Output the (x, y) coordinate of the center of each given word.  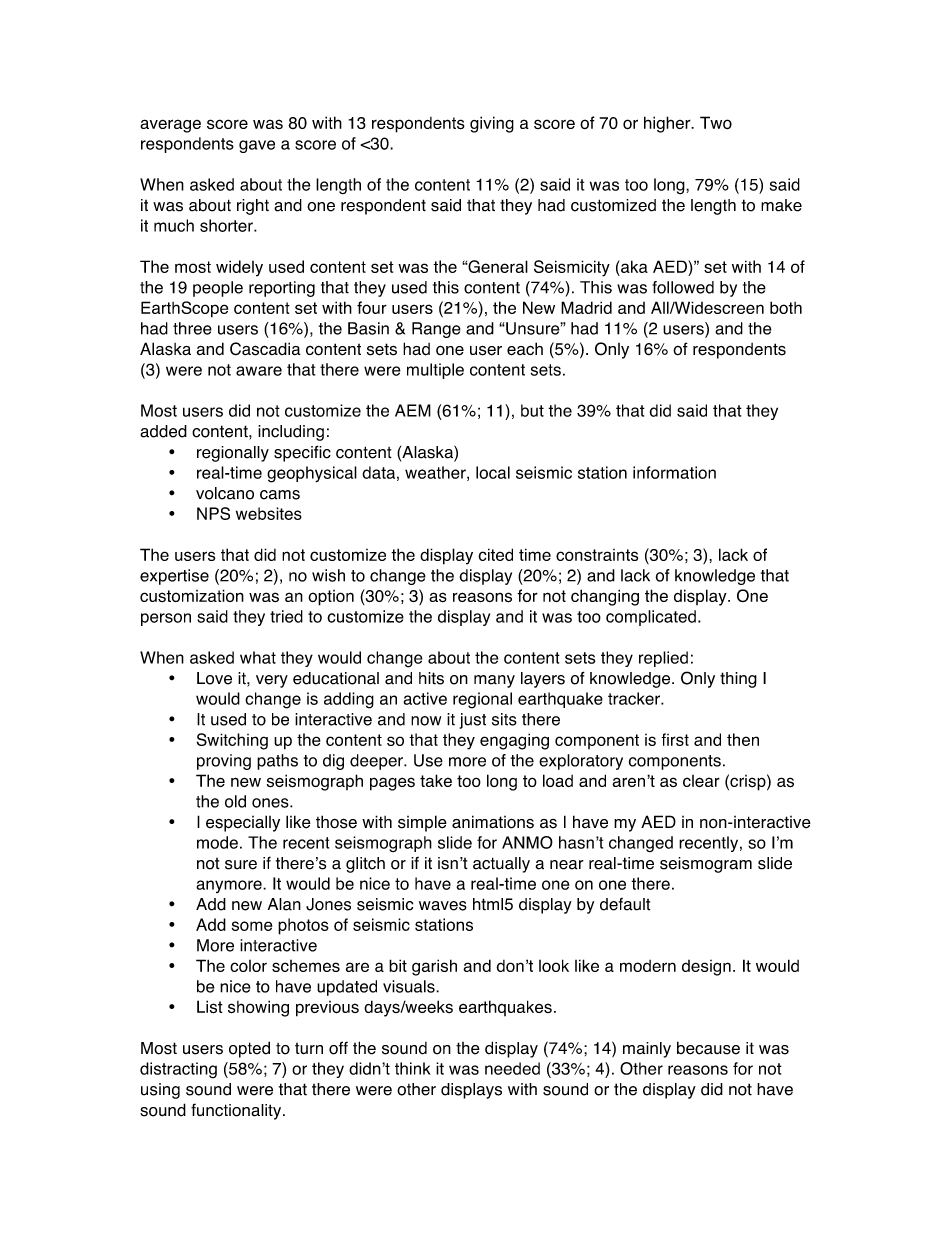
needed (512, 1068)
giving (492, 124)
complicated (651, 618)
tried (286, 616)
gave (257, 146)
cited (495, 554)
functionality (237, 1111)
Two (716, 122)
